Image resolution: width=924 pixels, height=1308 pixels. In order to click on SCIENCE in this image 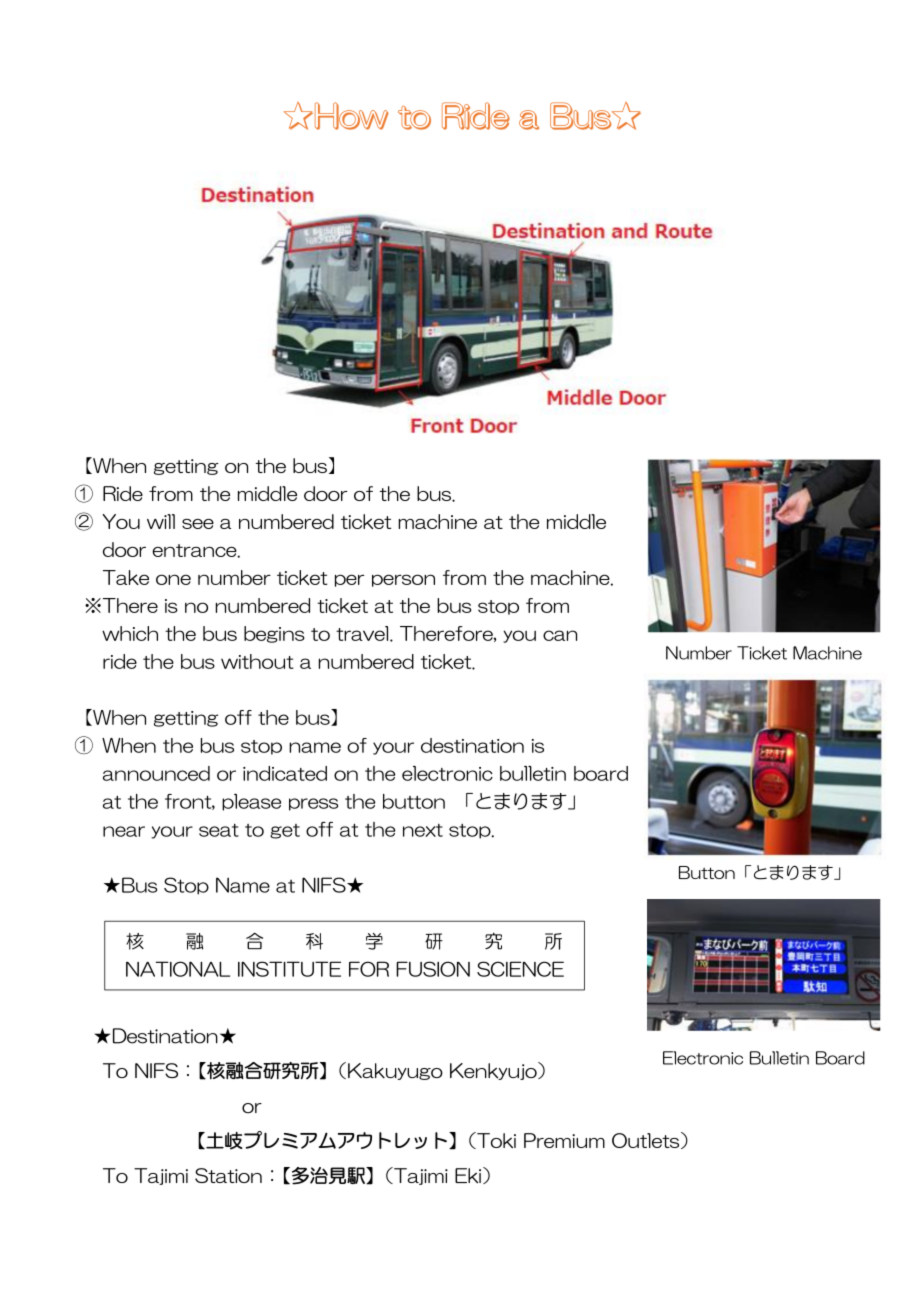, I will do `click(520, 969)`.
